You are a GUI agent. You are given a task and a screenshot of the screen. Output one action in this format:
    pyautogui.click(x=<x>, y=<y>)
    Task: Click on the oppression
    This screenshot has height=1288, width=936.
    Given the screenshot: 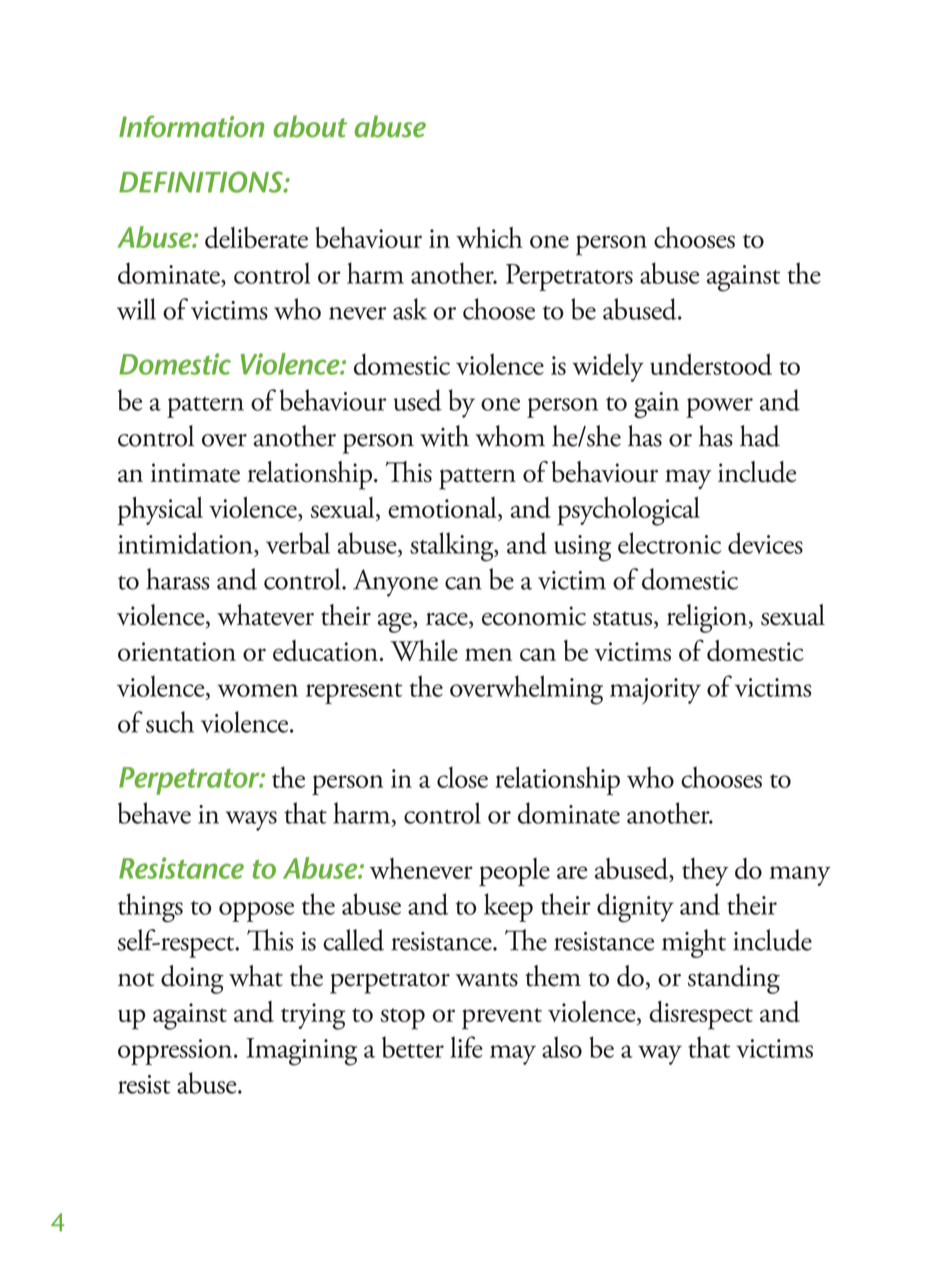 What is the action you would take?
    pyautogui.click(x=176, y=1052)
